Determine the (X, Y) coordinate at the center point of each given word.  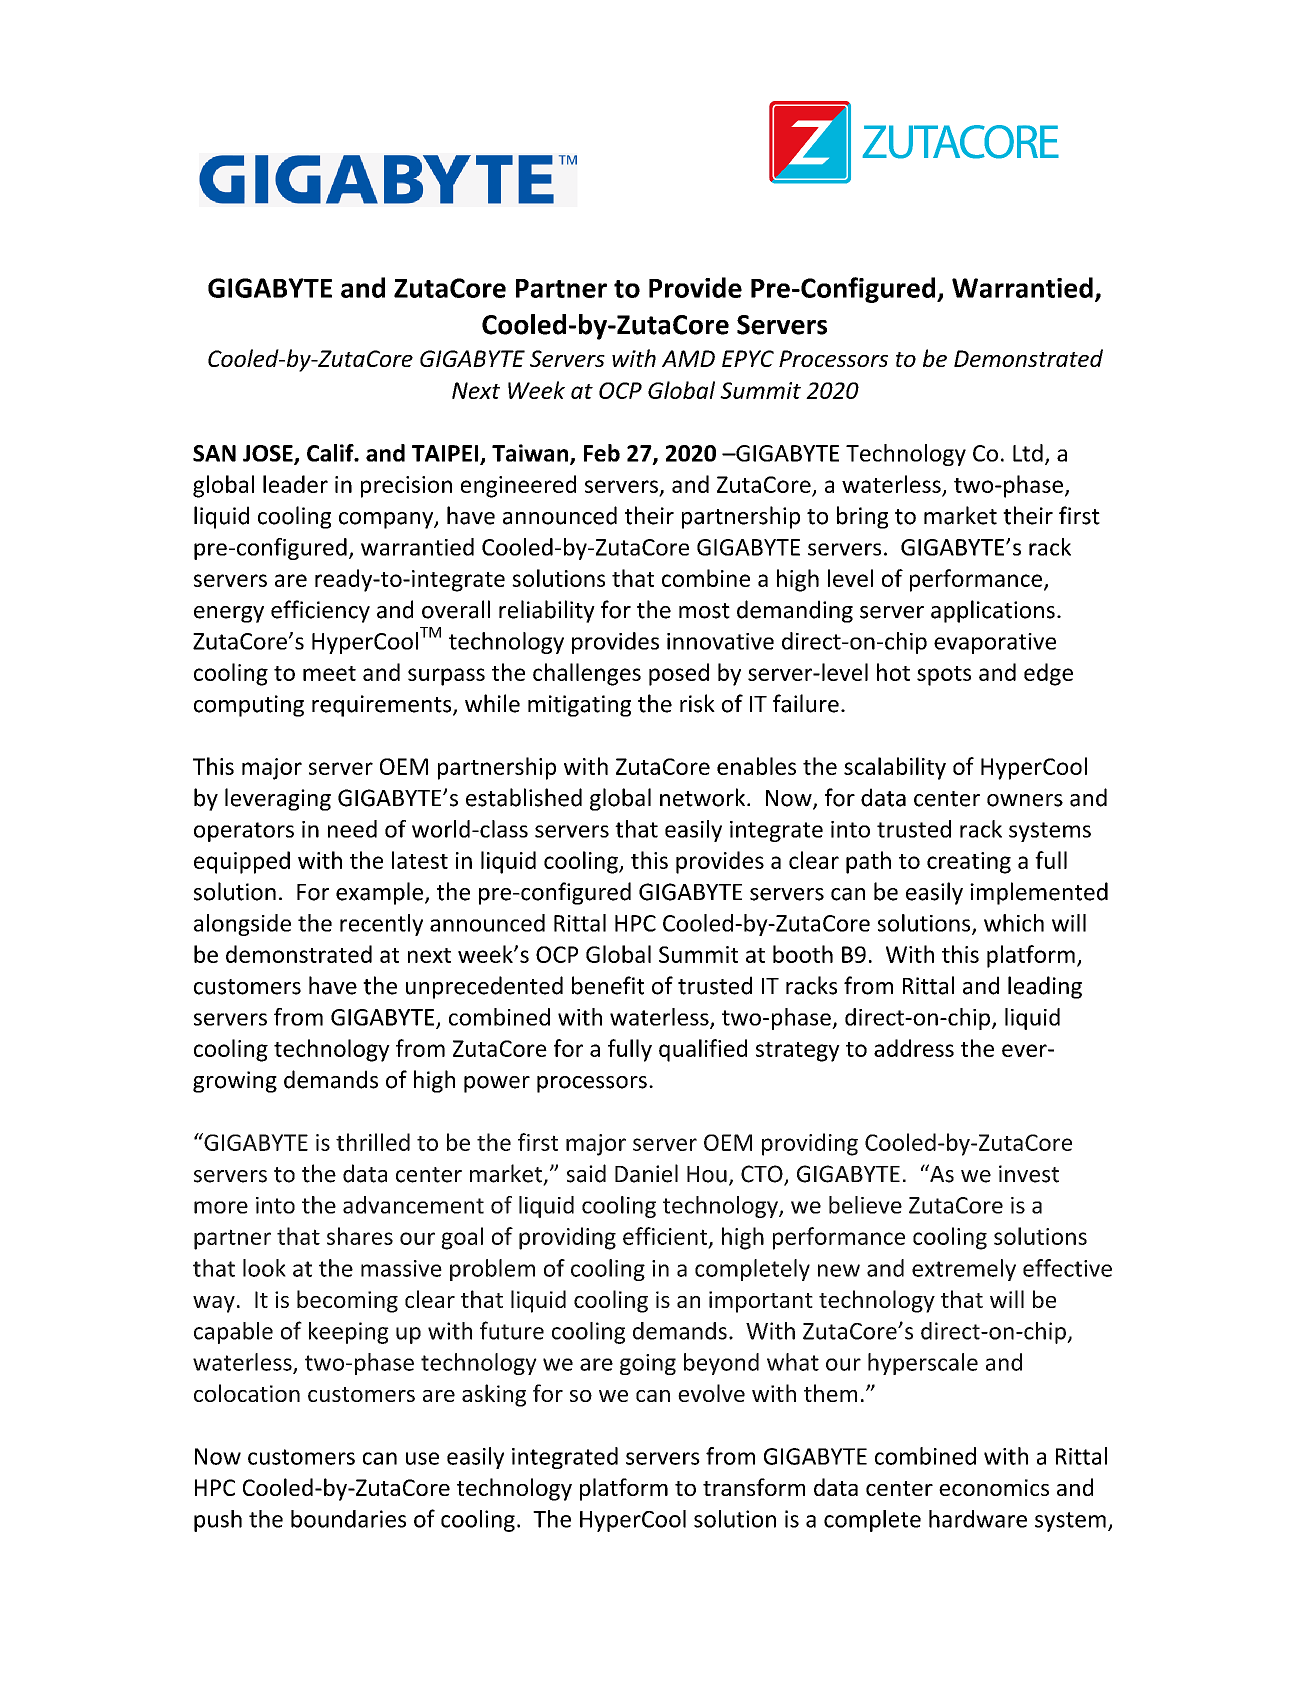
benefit (608, 985)
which (1014, 923)
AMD (688, 358)
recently (381, 925)
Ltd (1028, 453)
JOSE (269, 454)
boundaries (348, 1519)
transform (754, 1487)
